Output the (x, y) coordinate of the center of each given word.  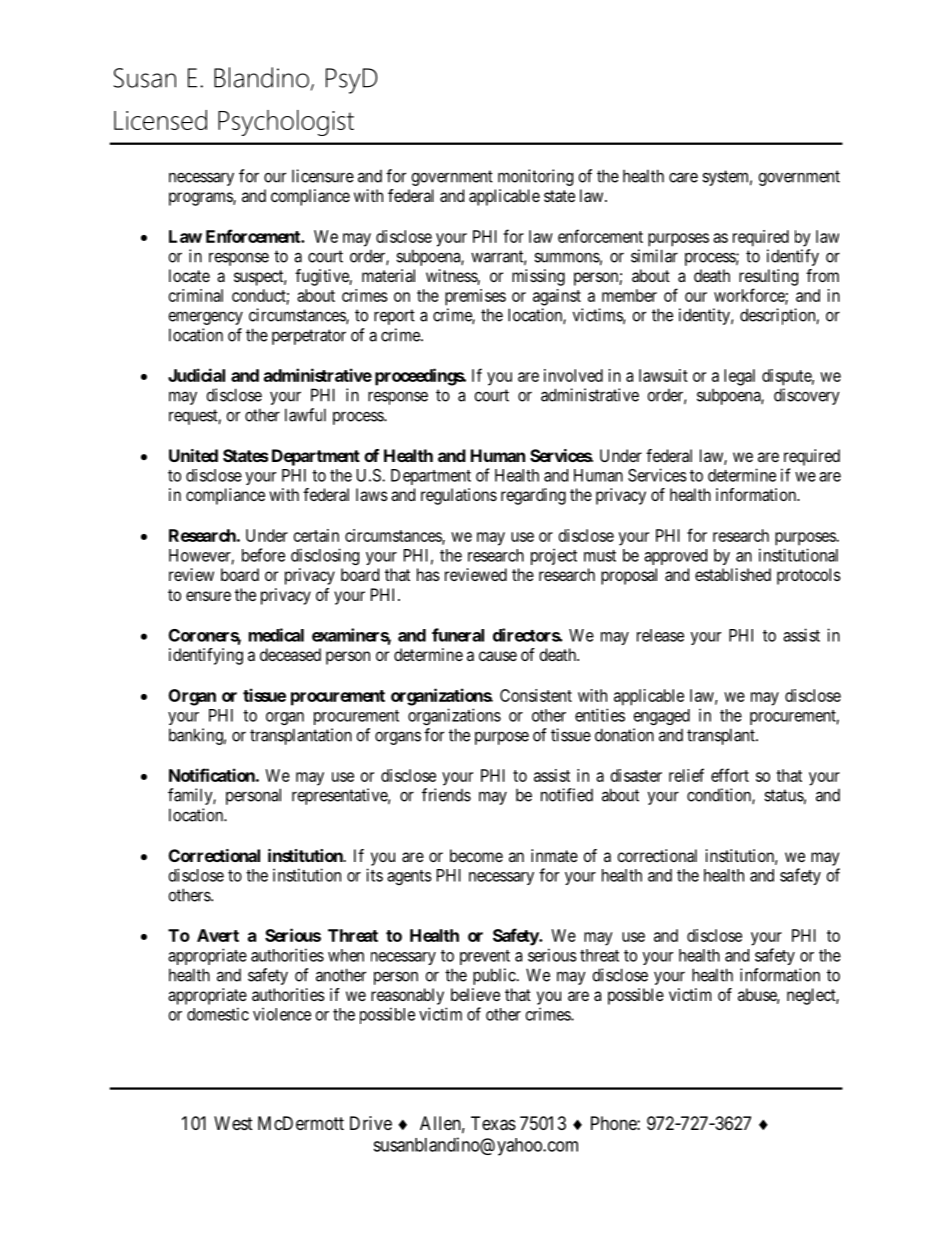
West (233, 1123)
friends (446, 795)
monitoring (535, 177)
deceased (290, 654)
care (683, 177)
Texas (493, 1123)
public (495, 976)
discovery (807, 396)
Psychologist (286, 123)
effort (730, 775)
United (193, 455)
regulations (459, 496)
